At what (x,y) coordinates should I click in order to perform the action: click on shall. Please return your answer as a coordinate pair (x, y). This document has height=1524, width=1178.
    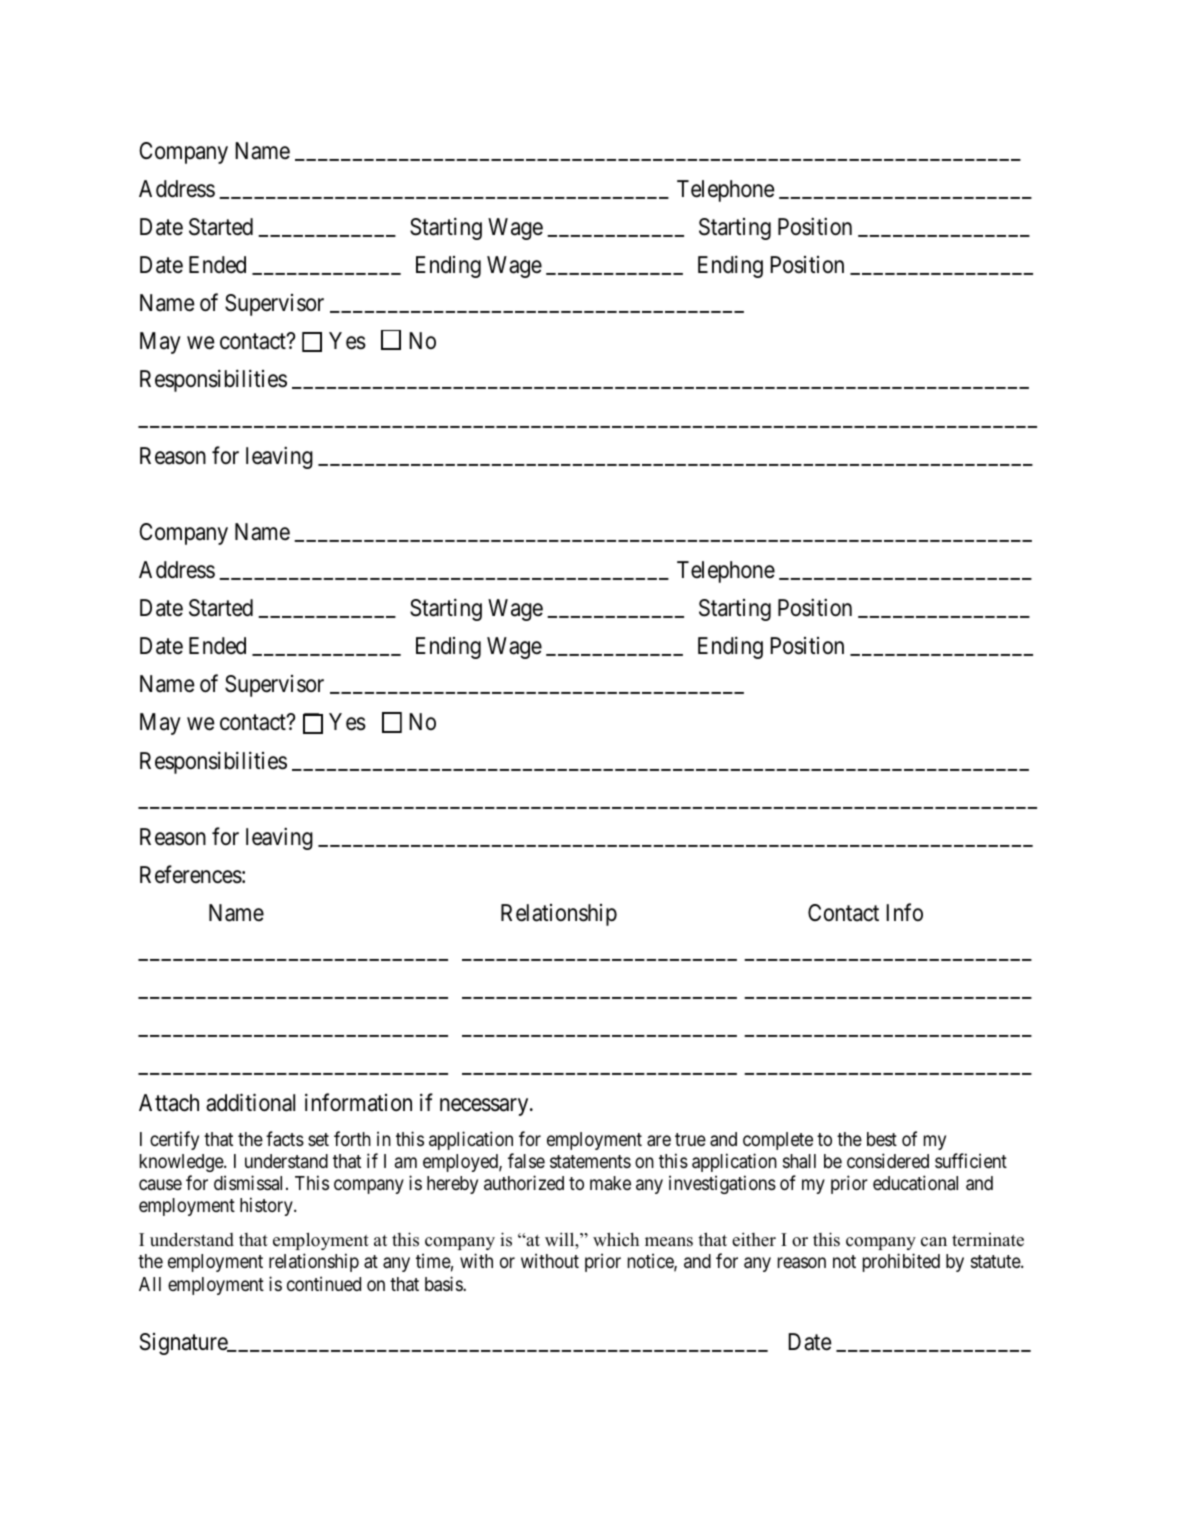
    Looking at the image, I should click on (799, 1161).
